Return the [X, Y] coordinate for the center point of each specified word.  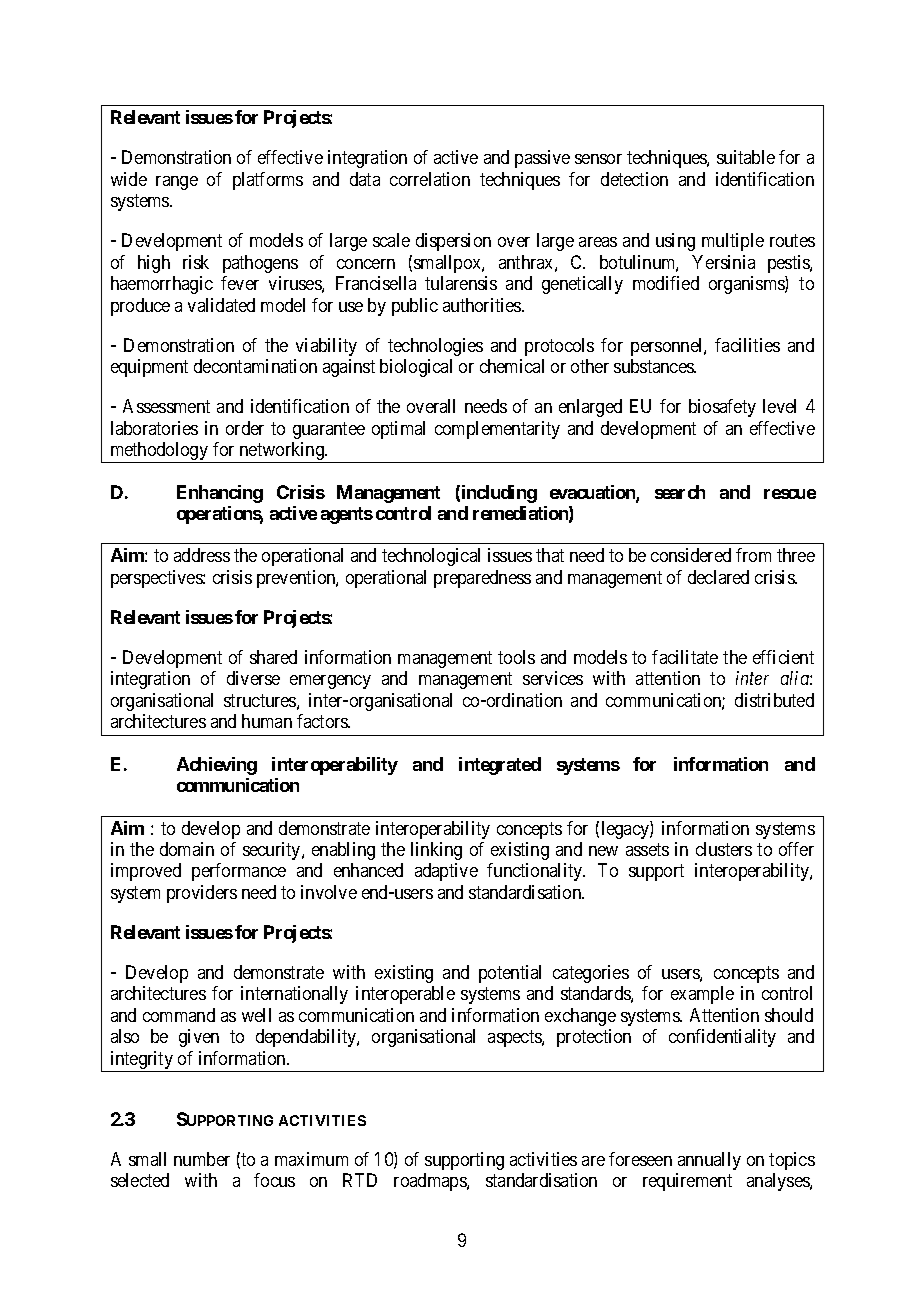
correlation [430, 179]
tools [516, 657]
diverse [253, 678]
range [177, 183]
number [202, 1159]
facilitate [685, 657]
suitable [746, 157]
